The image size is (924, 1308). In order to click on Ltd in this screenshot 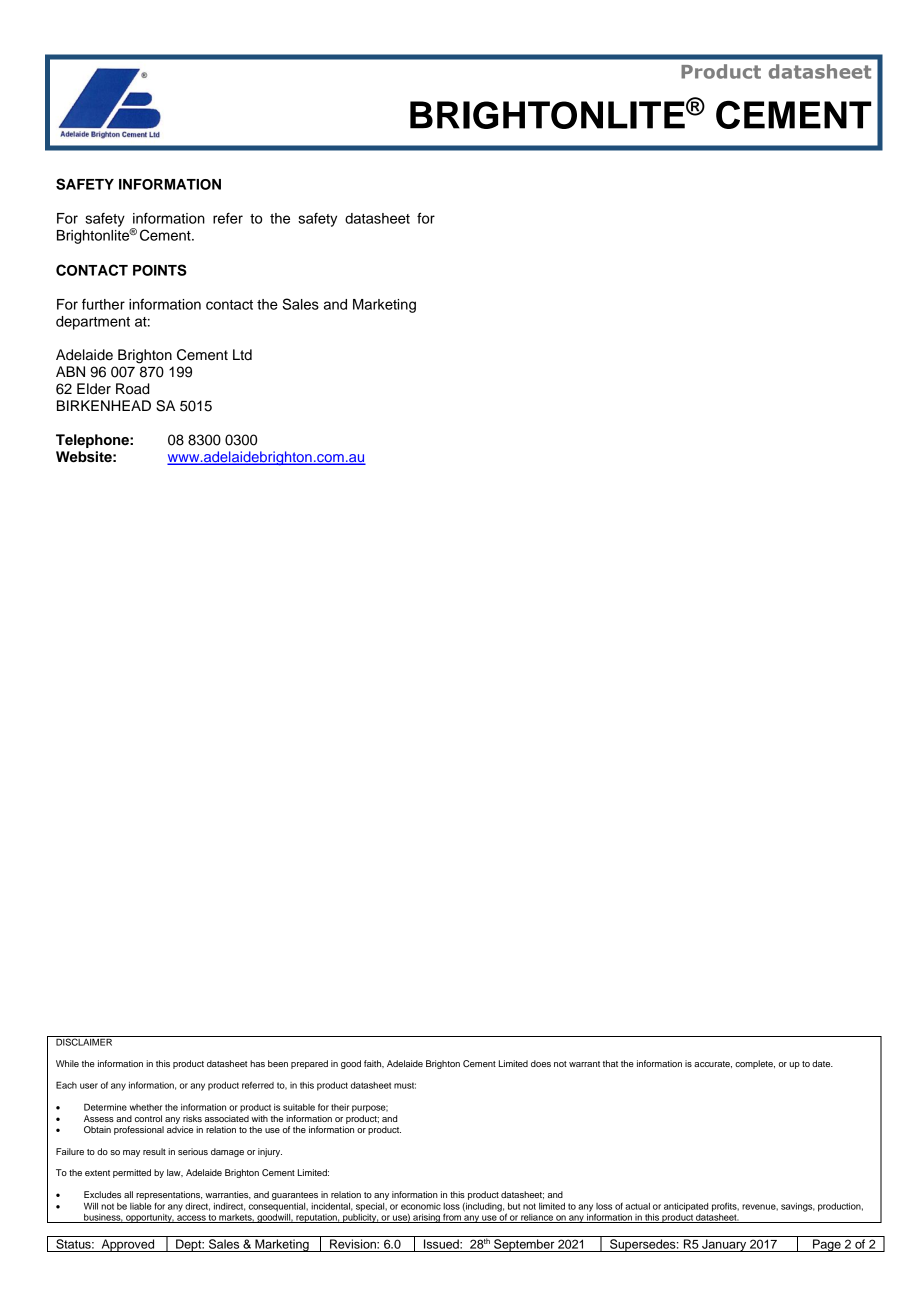, I will do `click(242, 354)`.
